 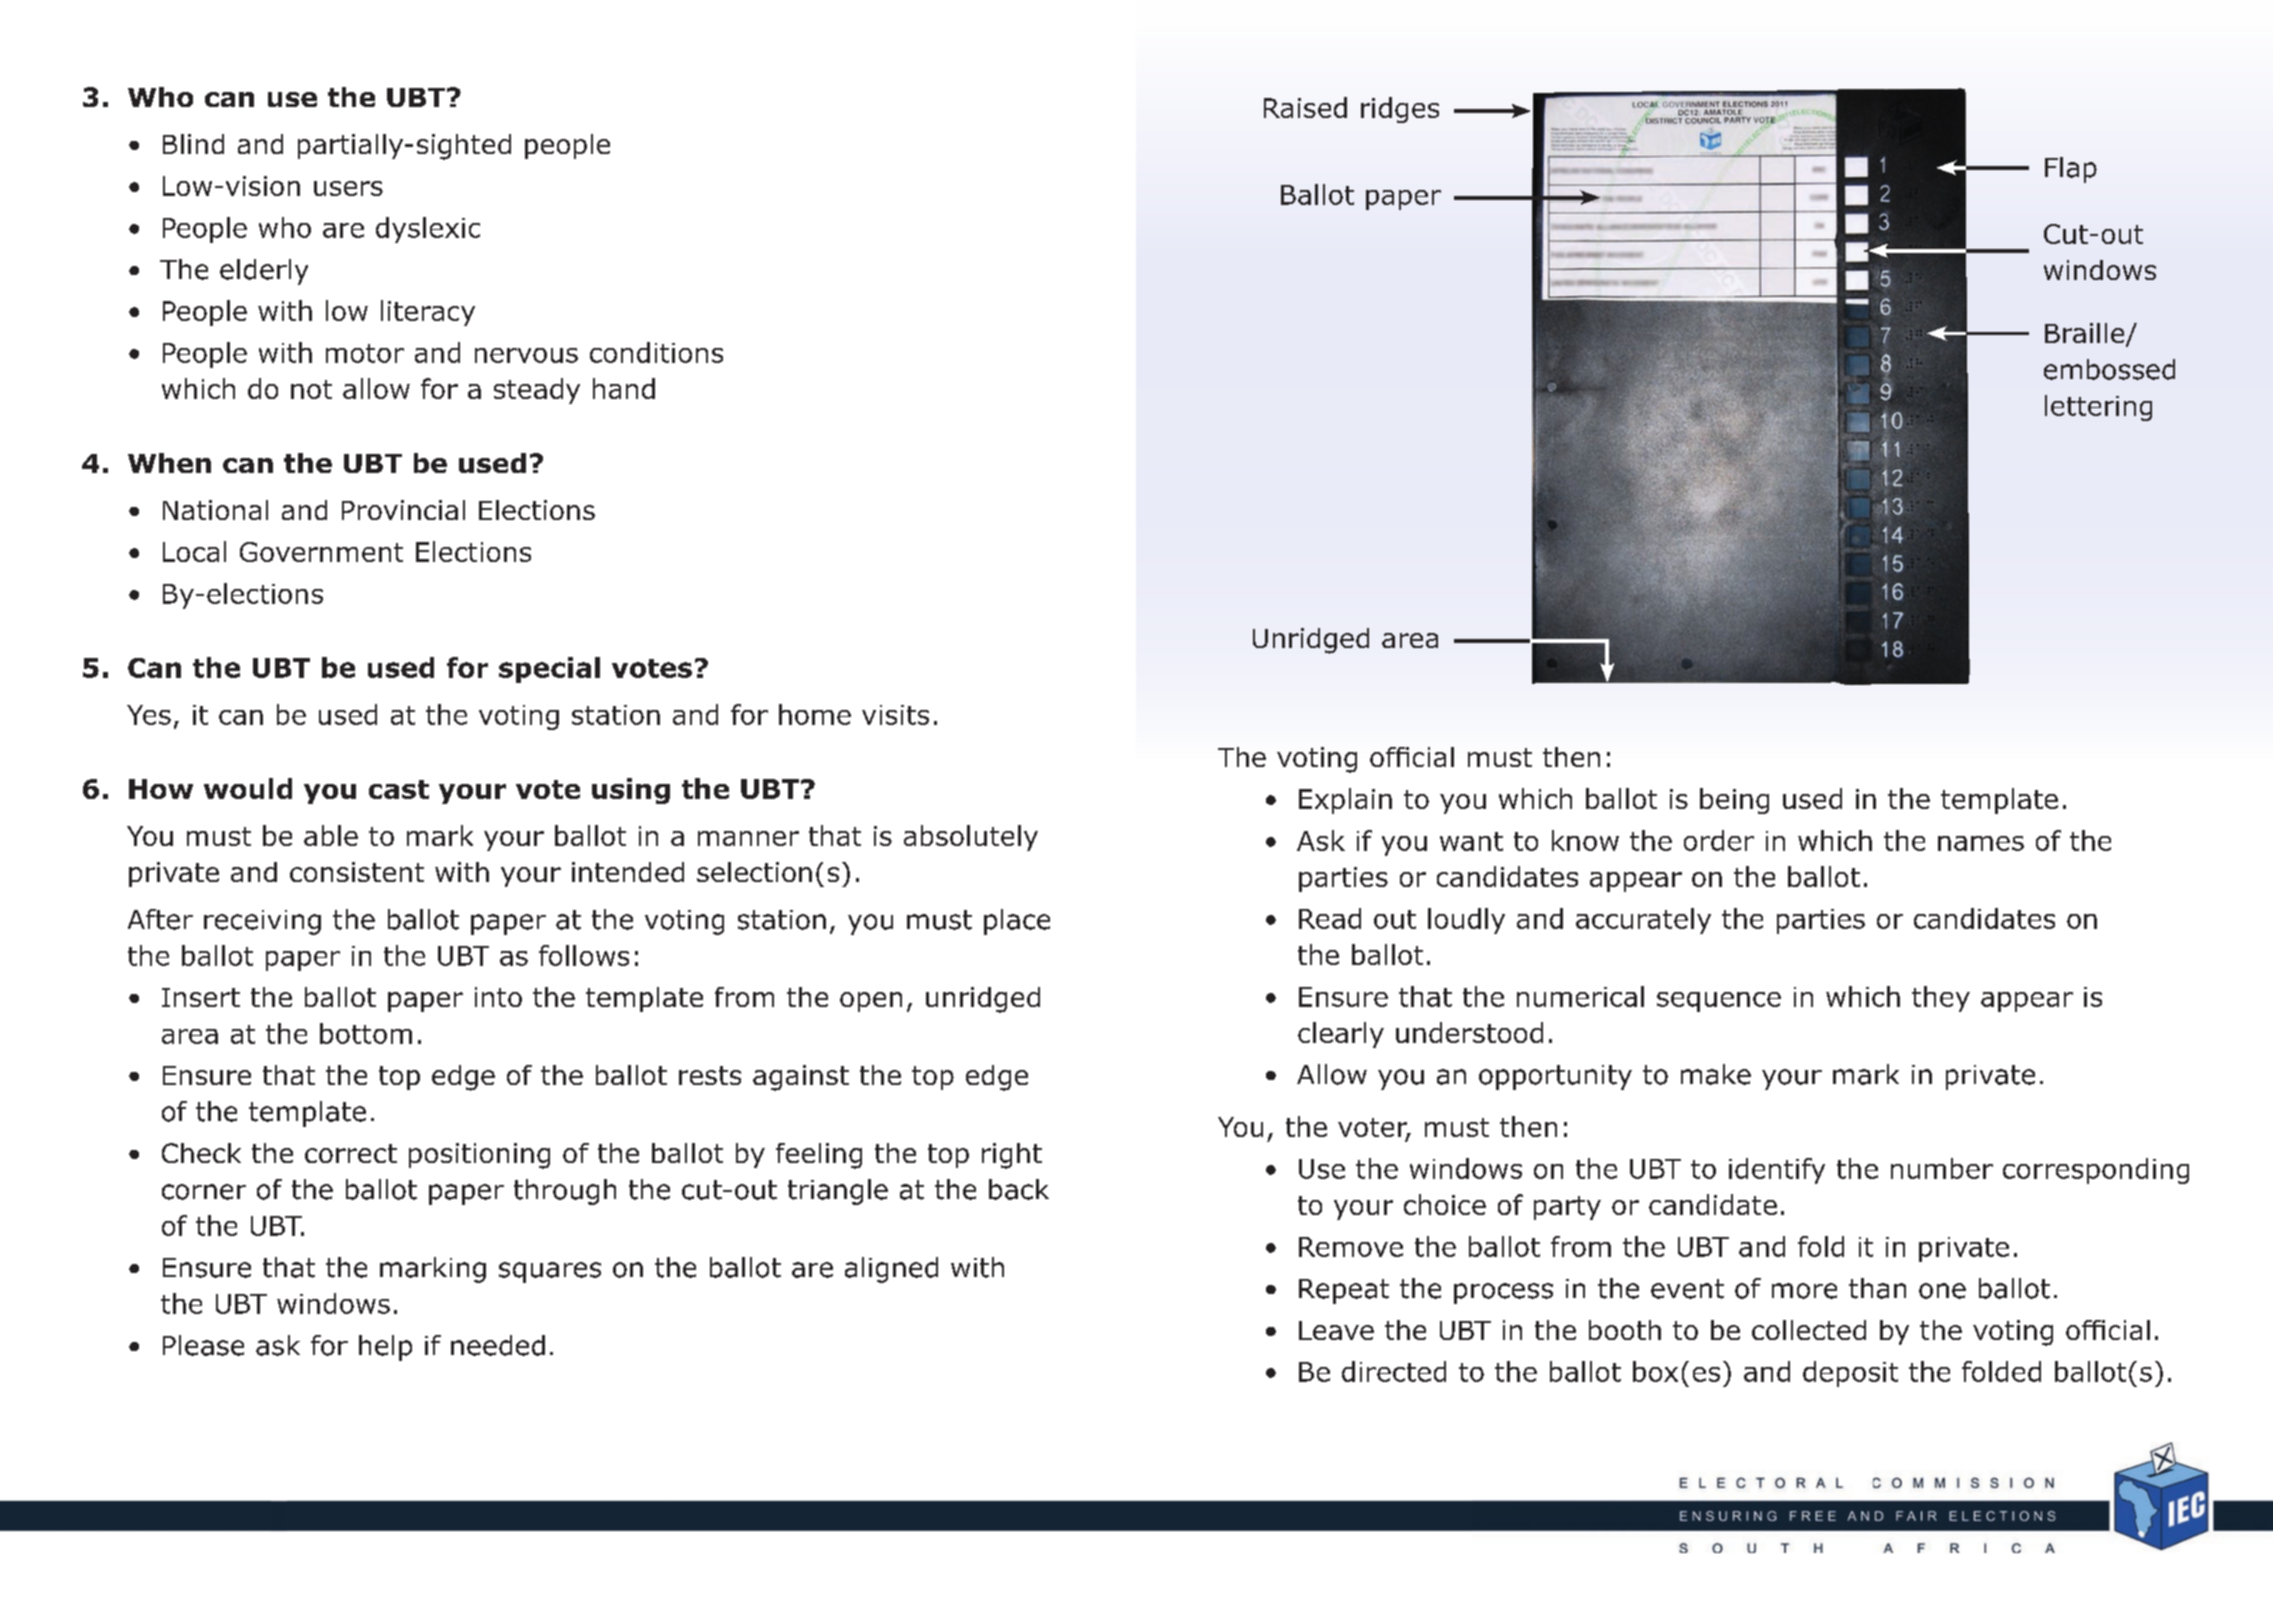 What do you see at coordinates (385, 1348) in the screenshot?
I see `help` at bounding box center [385, 1348].
